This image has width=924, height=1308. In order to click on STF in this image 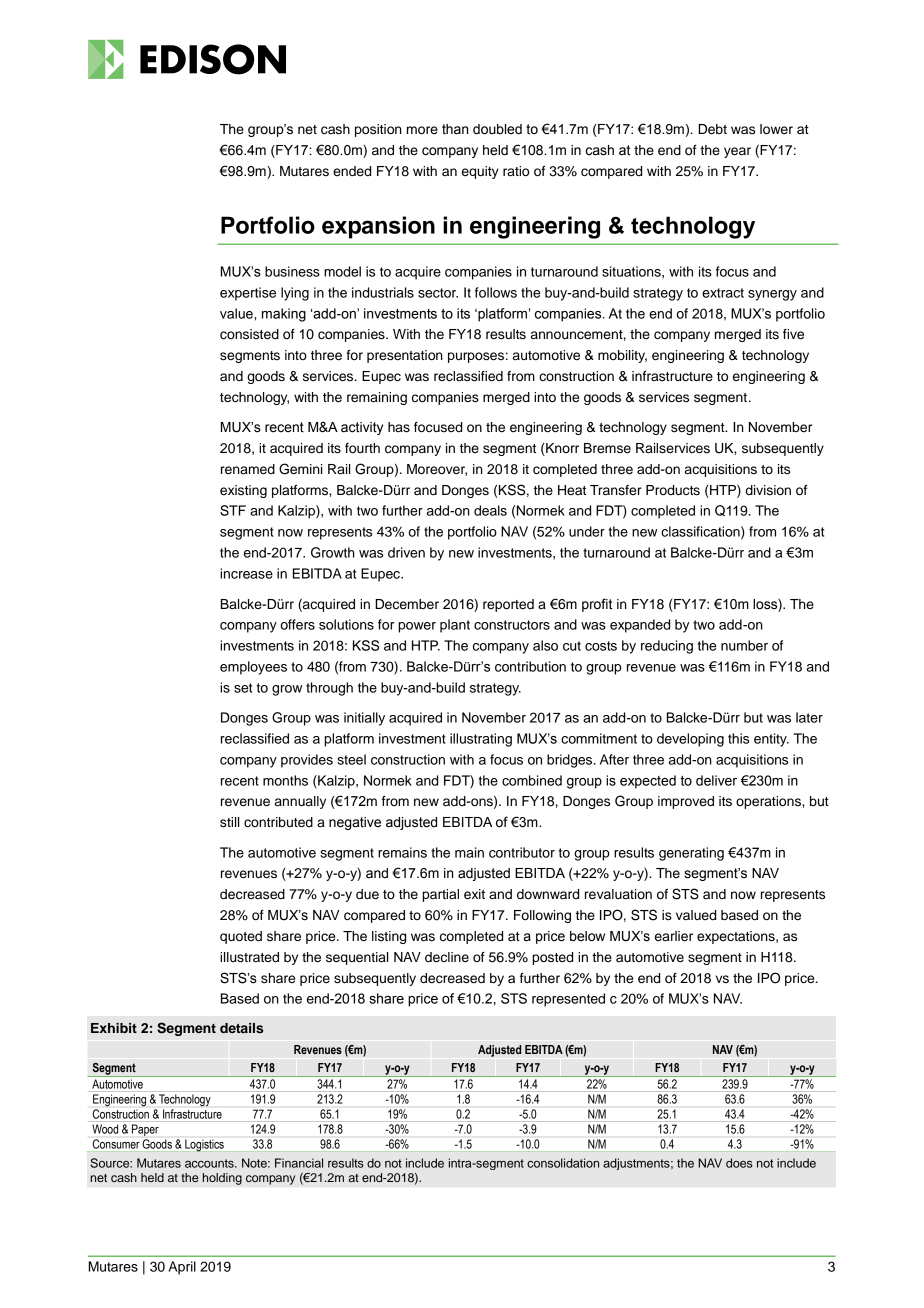, I will do `click(233, 510)`.
